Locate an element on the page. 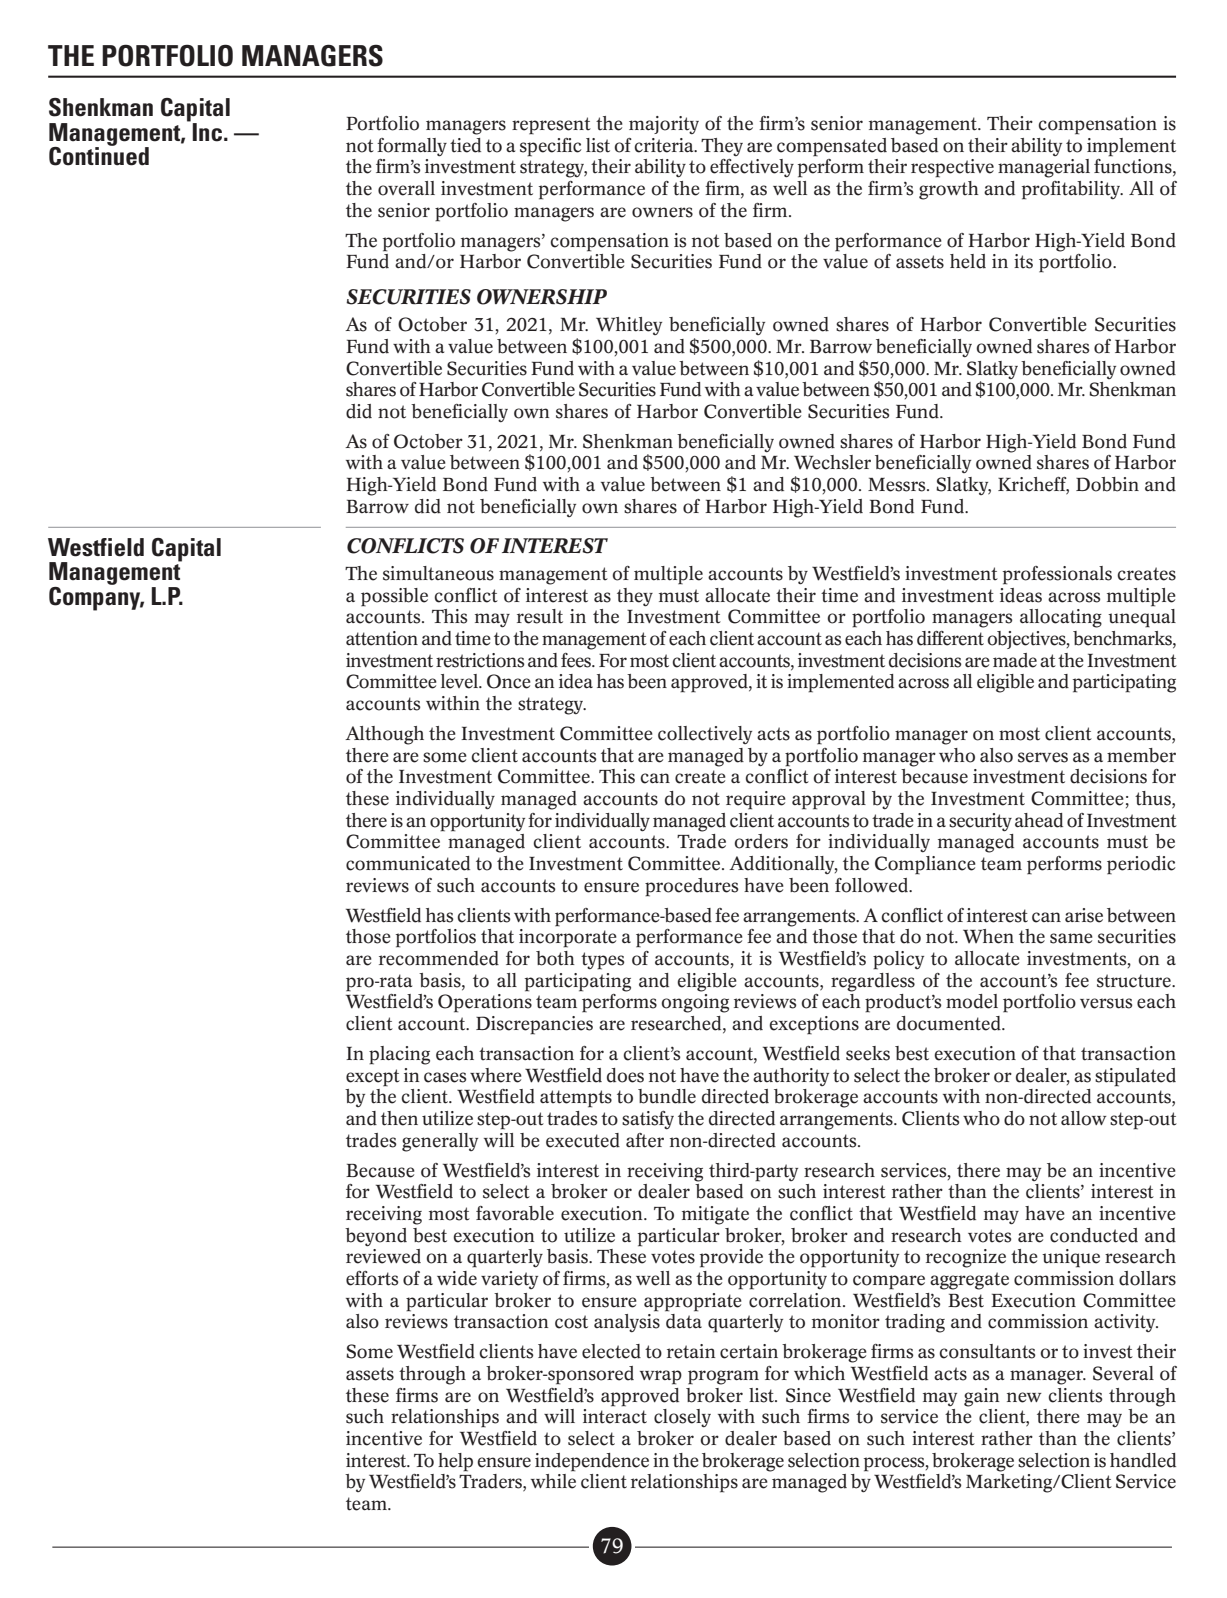 The height and width of the image is (1598, 1227). require is located at coordinates (756, 800).
